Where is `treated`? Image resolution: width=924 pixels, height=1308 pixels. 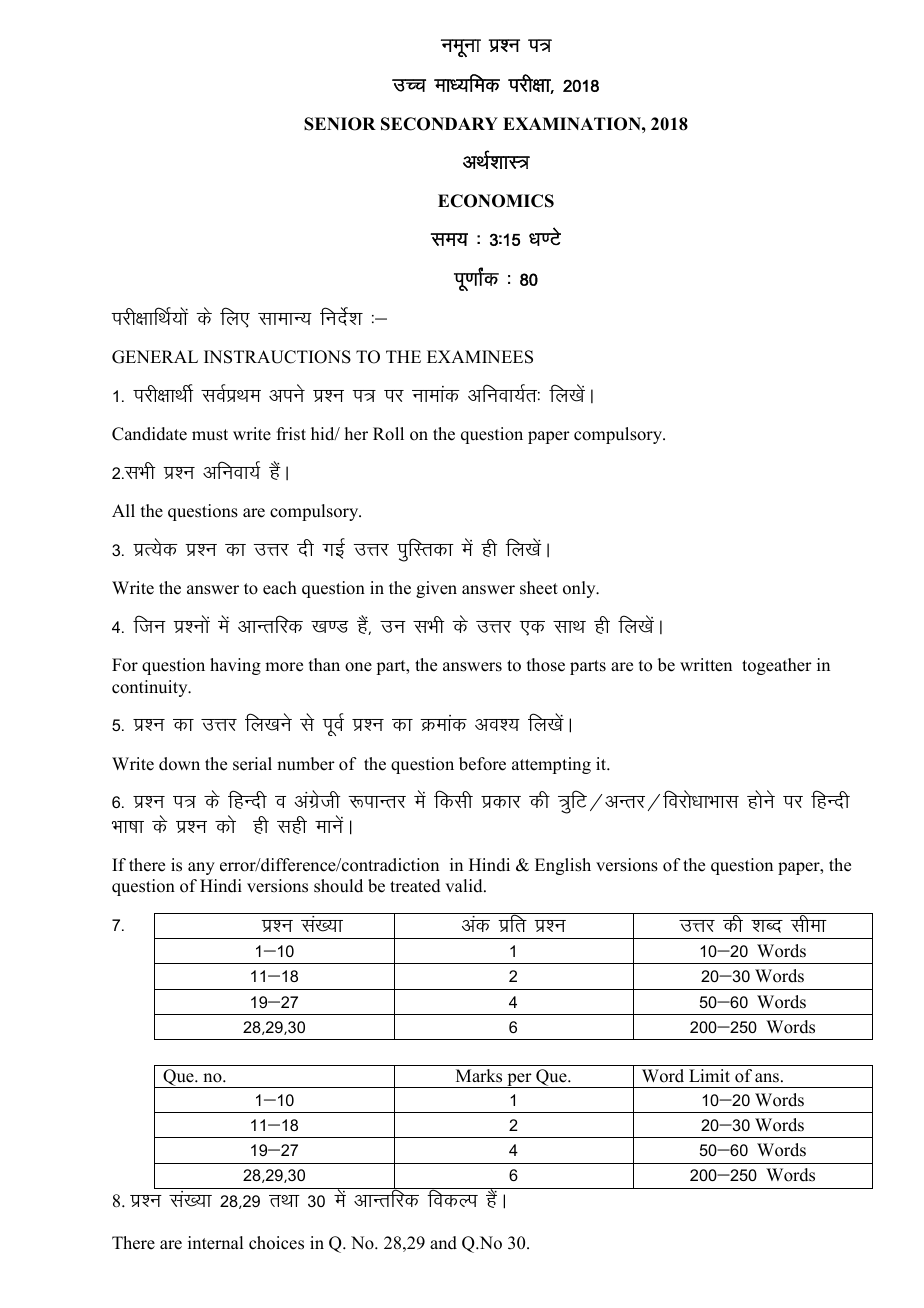
treated is located at coordinates (415, 886).
